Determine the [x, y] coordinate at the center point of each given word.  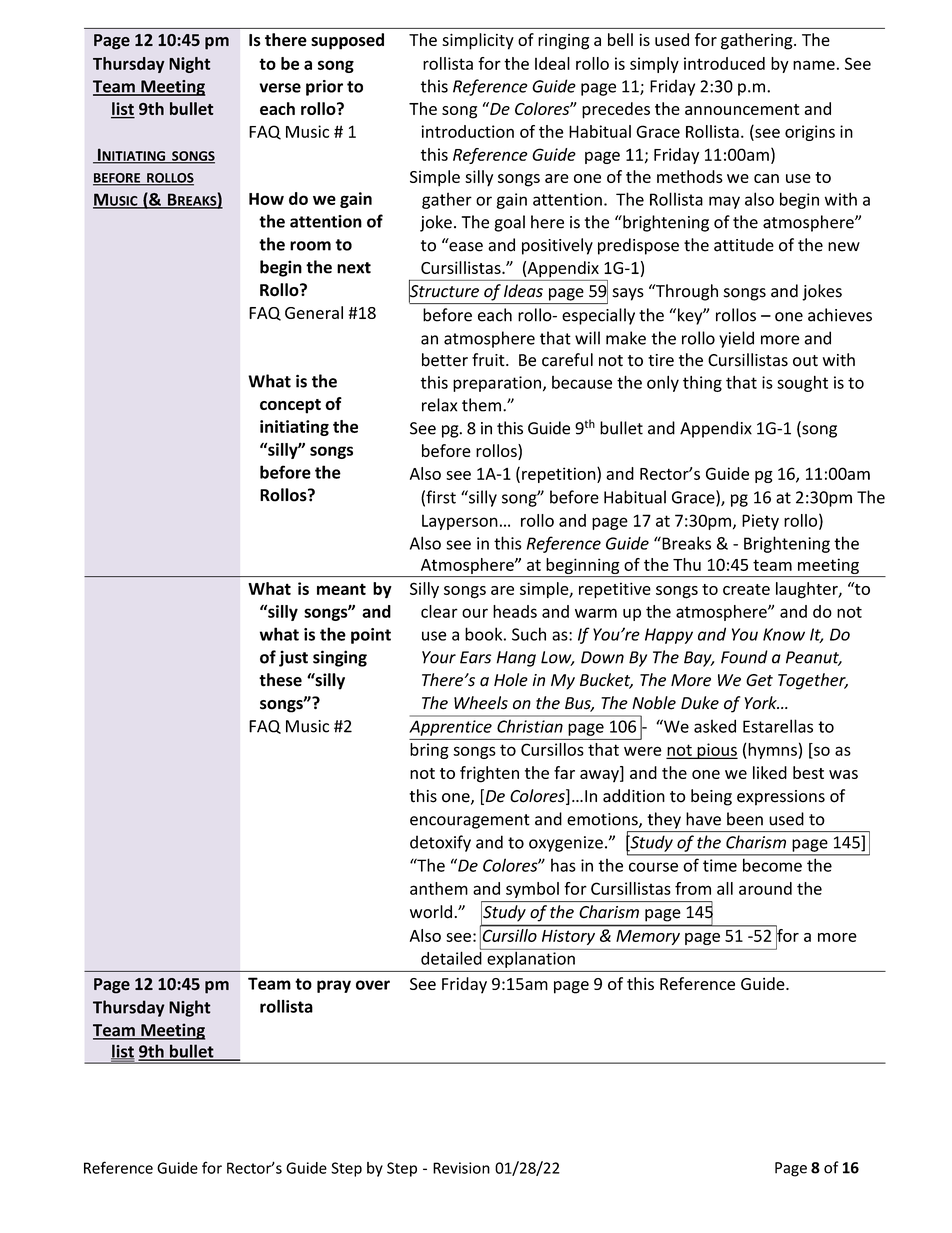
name [814, 65]
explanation [531, 958]
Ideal [552, 63]
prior [324, 88]
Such [529, 634]
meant [341, 589]
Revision [461, 1168]
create [746, 589]
